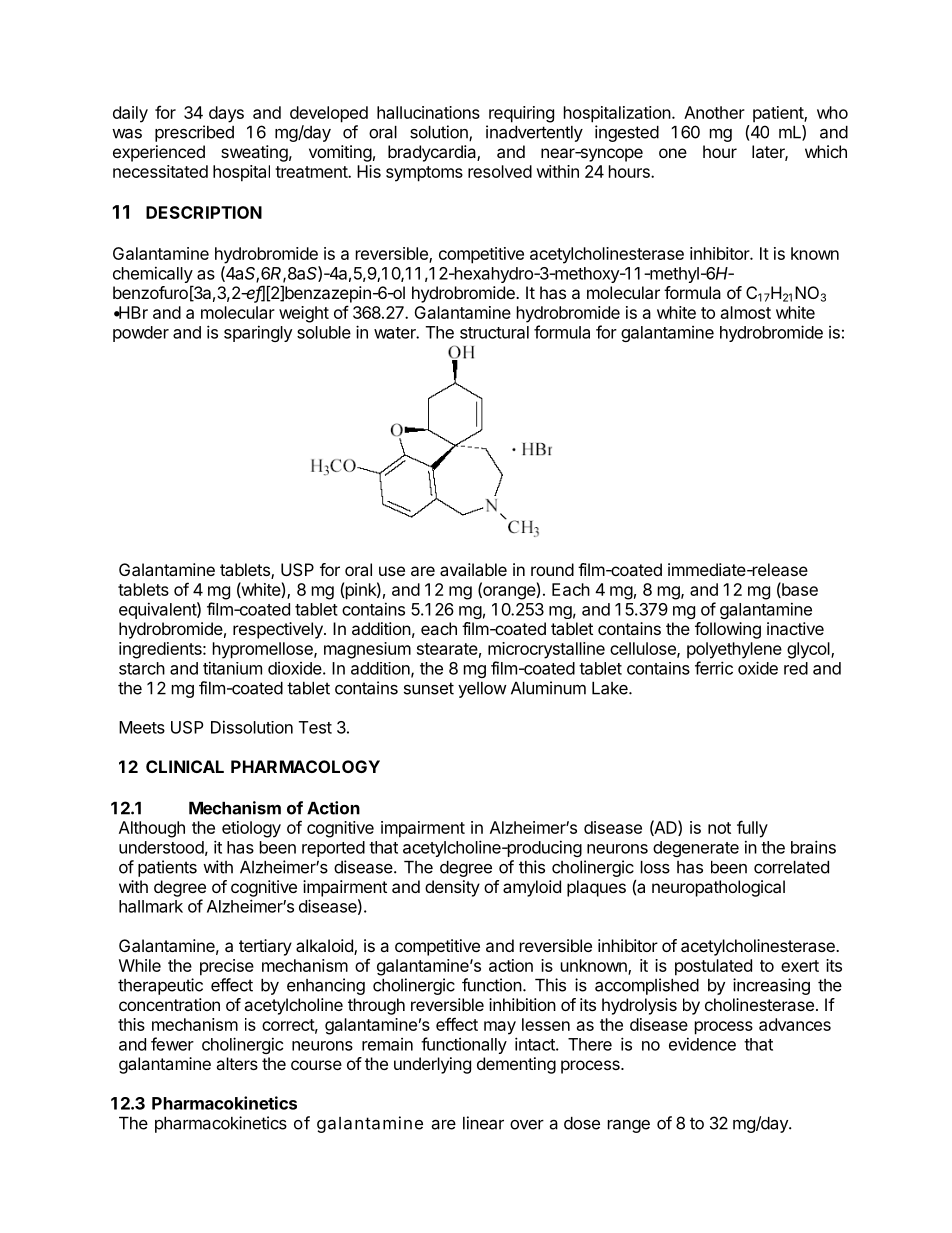  Describe the element at coordinates (752, 829) in the screenshot. I see `fully` at that location.
